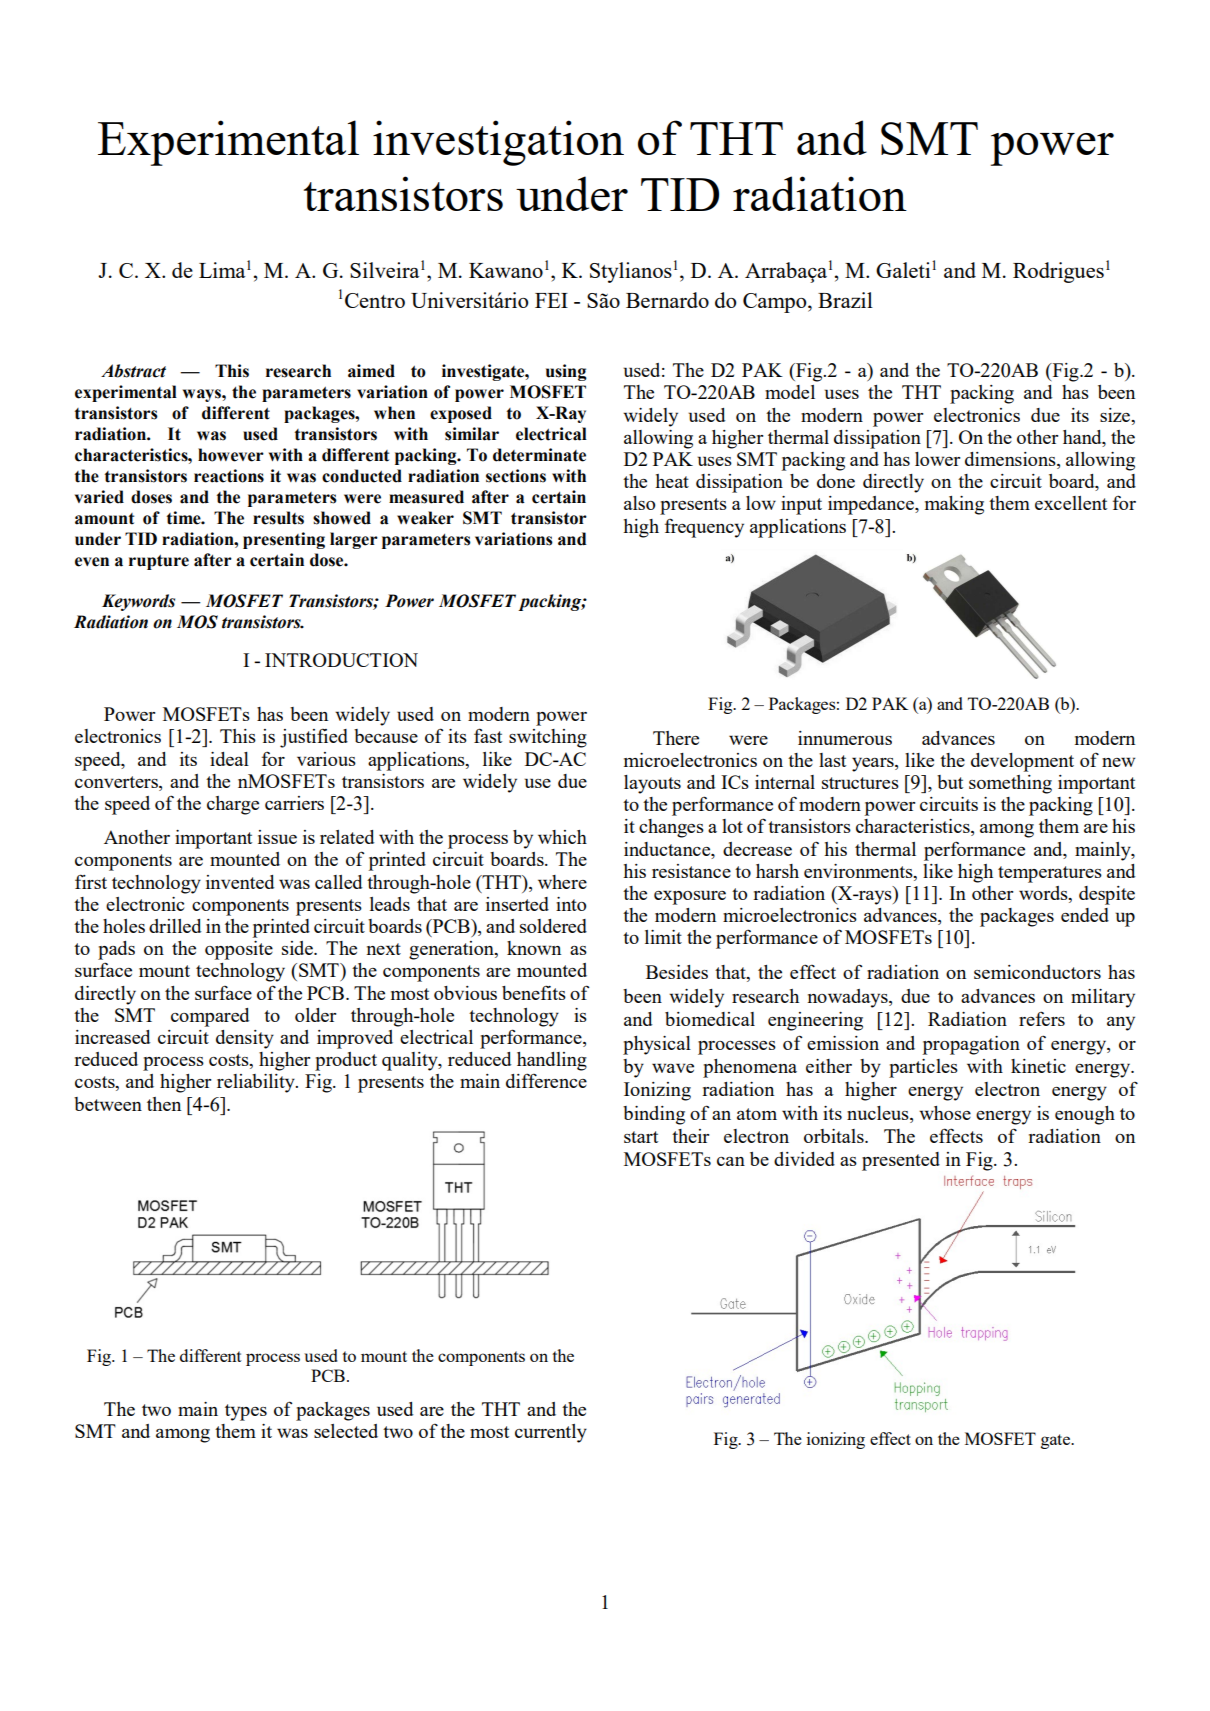 The width and height of the document is (1210, 1711). What do you see at coordinates (1011, 460) in the document?
I see `dimensions` at bounding box center [1011, 460].
